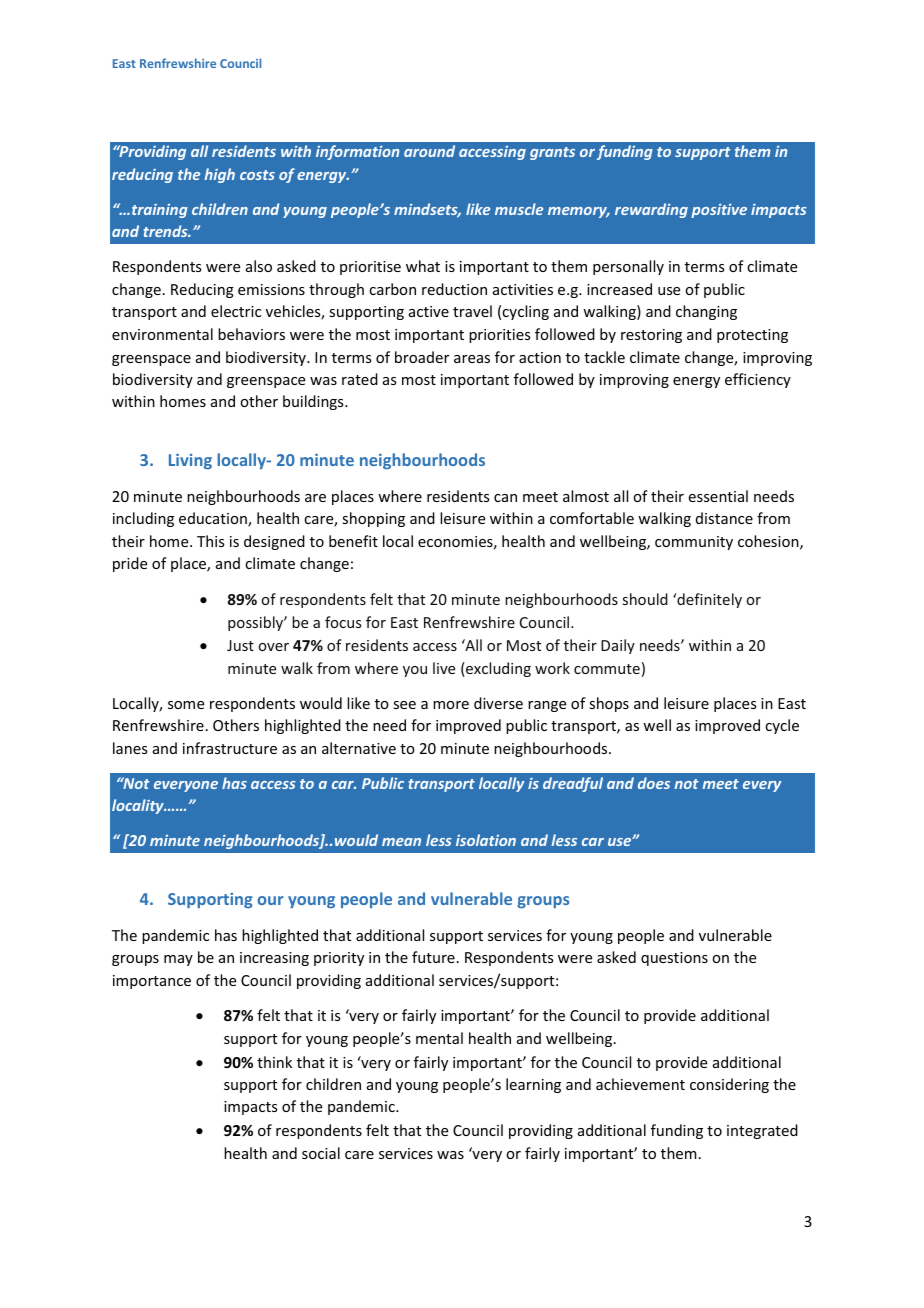  Describe the element at coordinates (210, 541) in the page. I see `This` at that location.
